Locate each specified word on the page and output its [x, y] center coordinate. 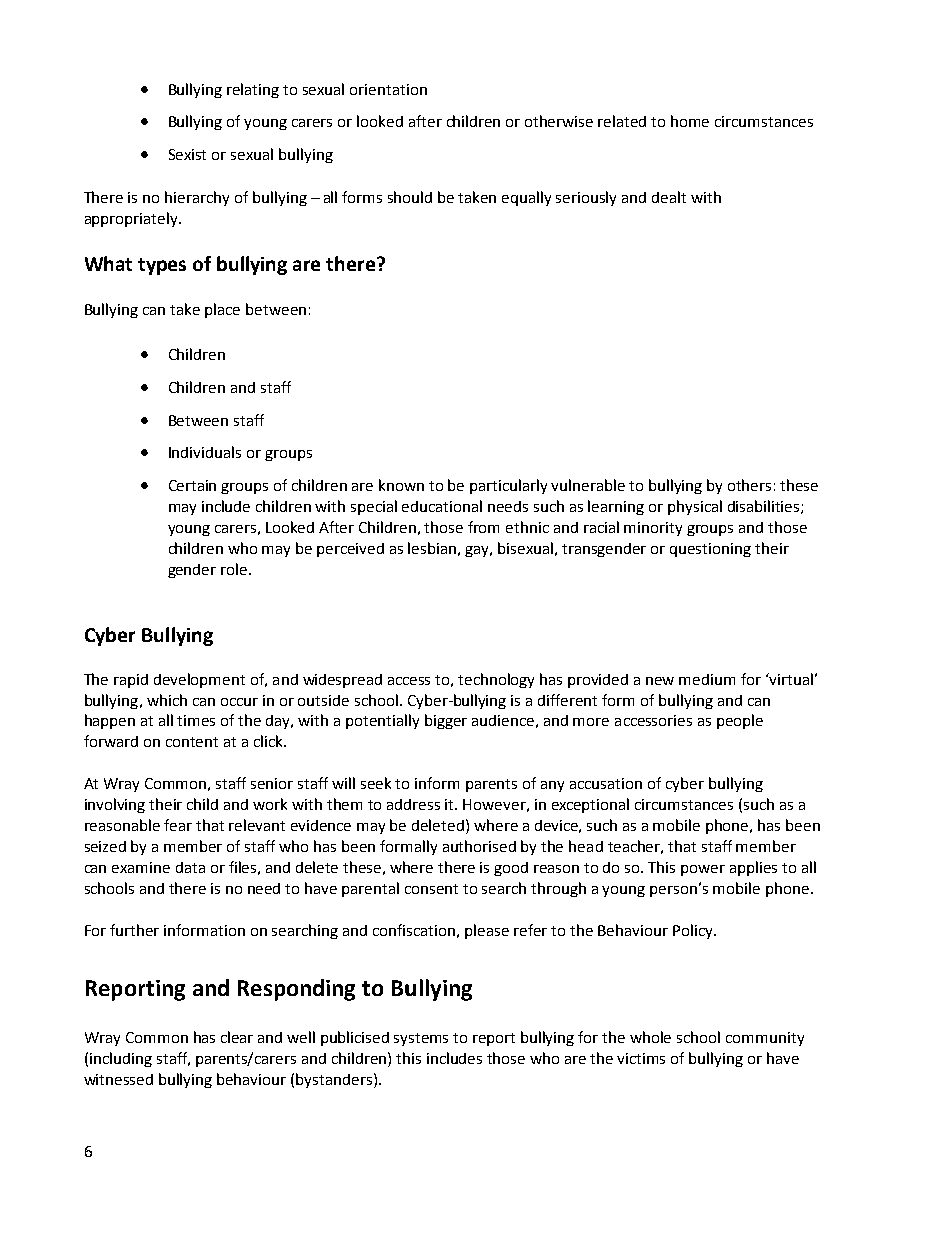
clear [237, 1037]
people [740, 721]
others [749, 485]
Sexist [187, 154]
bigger [446, 721]
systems [421, 1039]
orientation [388, 89]
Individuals [205, 452]
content [192, 742]
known [401, 485]
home [690, 121]
